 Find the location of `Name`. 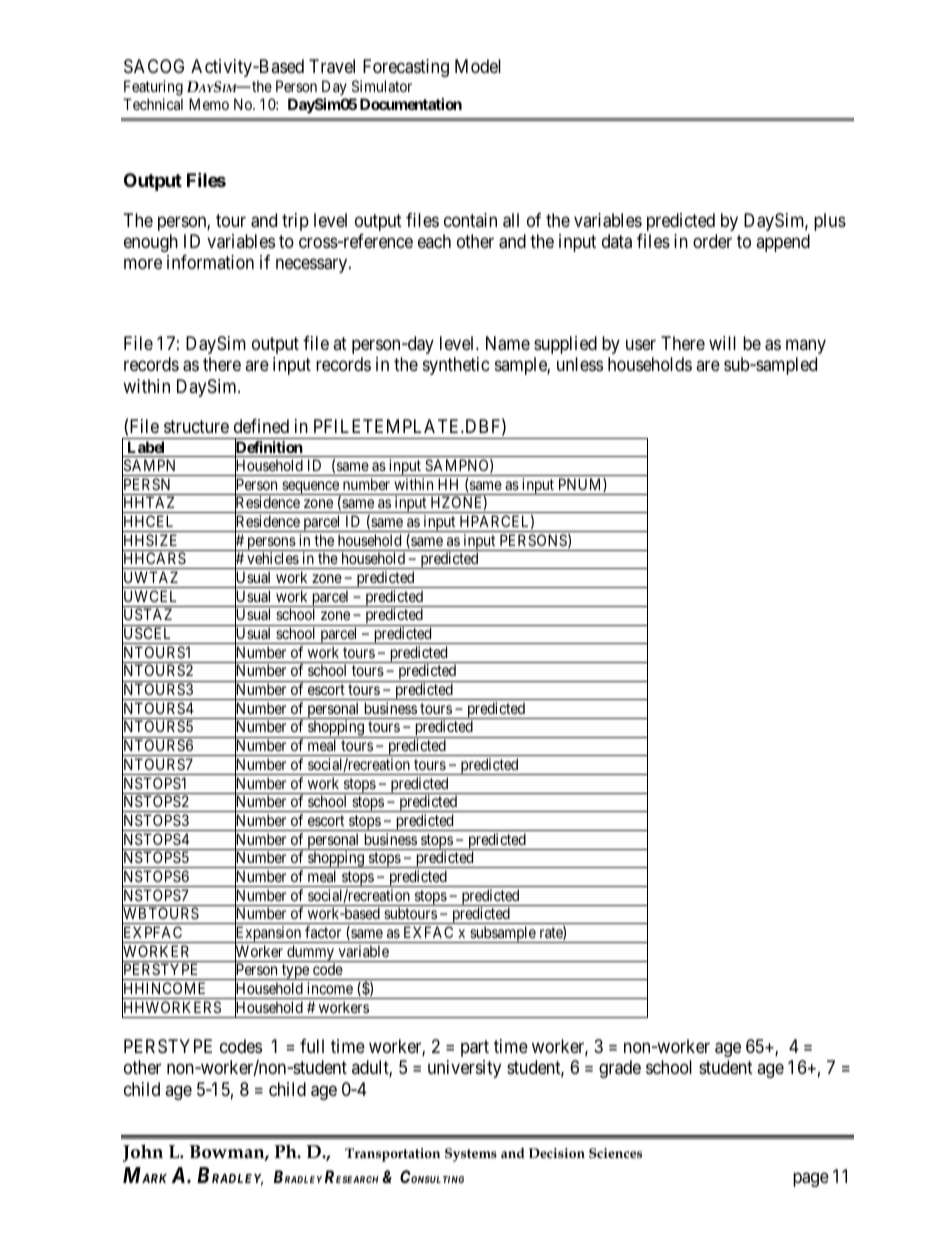

Name is located at coordinates (508, 343).
